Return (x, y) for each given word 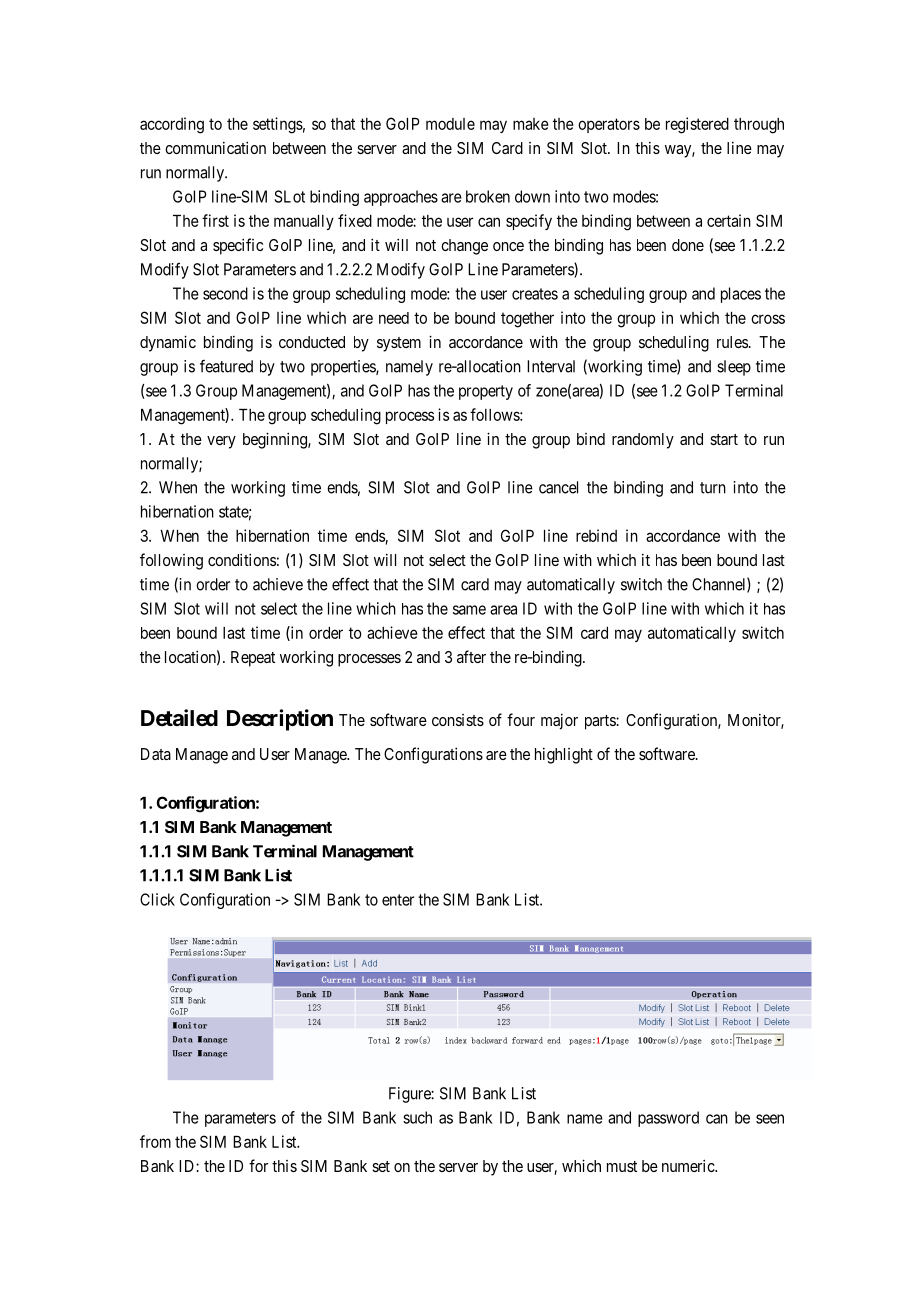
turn (713, 488)
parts (601, 722)
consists (458, 720)
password (668, 1119)
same (469, 610)
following (171, 561)
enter (398, 900)
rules (732, 342)
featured (226, 366)
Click (157, 899)
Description (280, 720)
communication (215, 147)
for (258, 1165)
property (486, 392)
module (450, 124)
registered (697, 125)
